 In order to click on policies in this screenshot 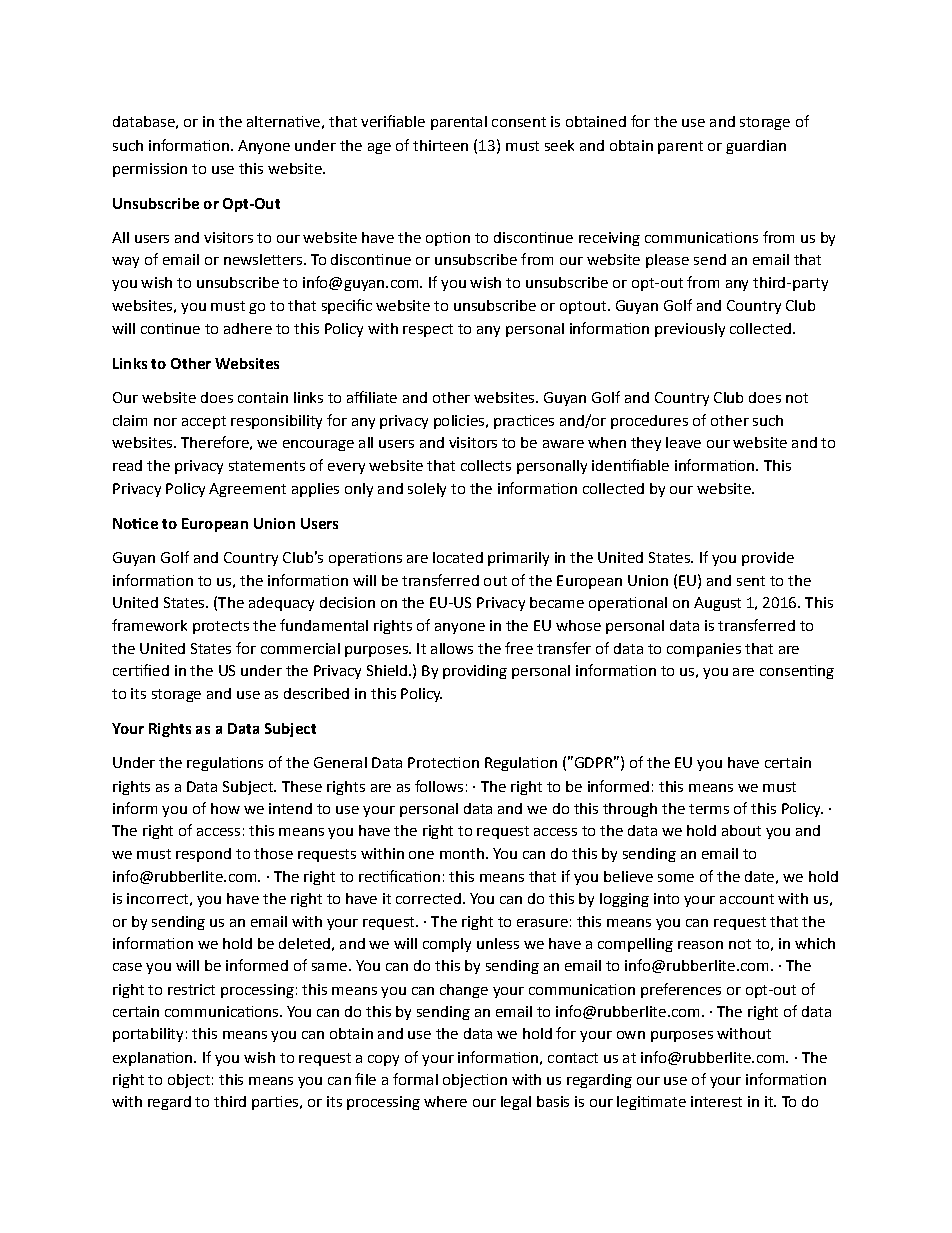, I will do `click(460, 422)`.
